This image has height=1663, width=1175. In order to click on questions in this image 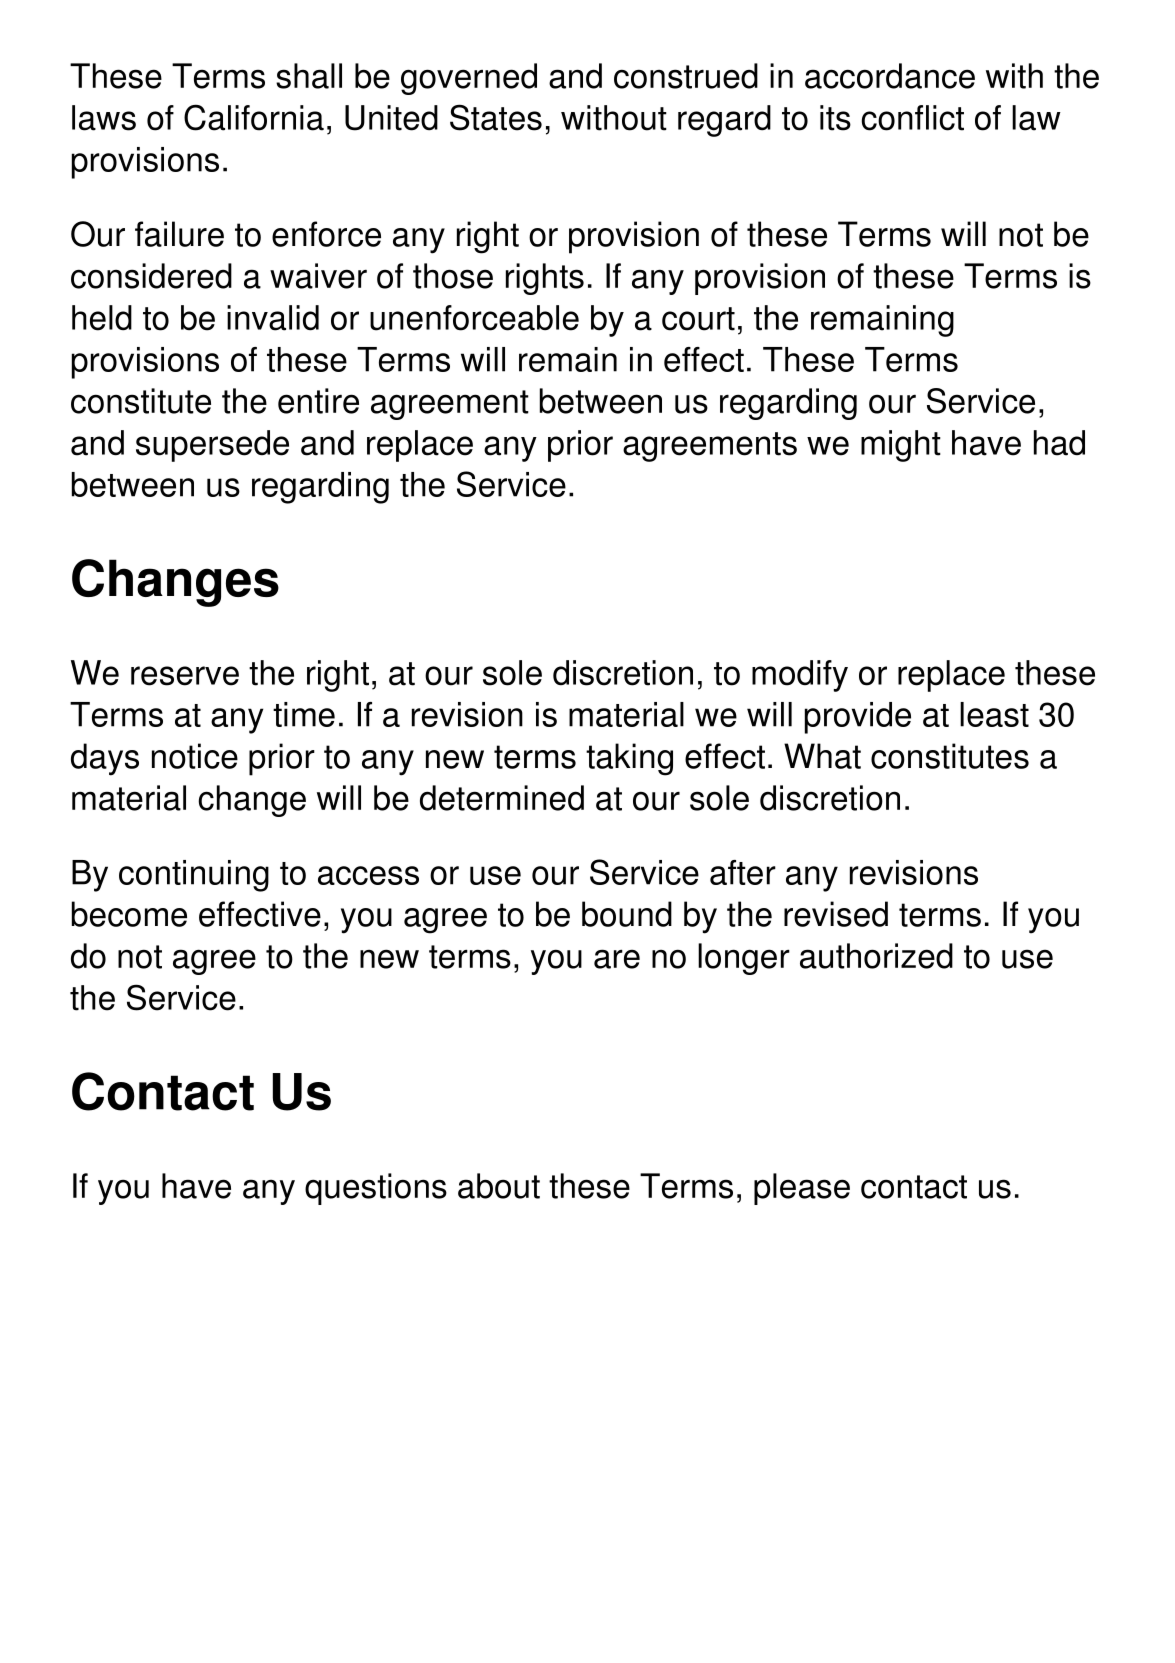, I will do `click(376, 1189)`.
